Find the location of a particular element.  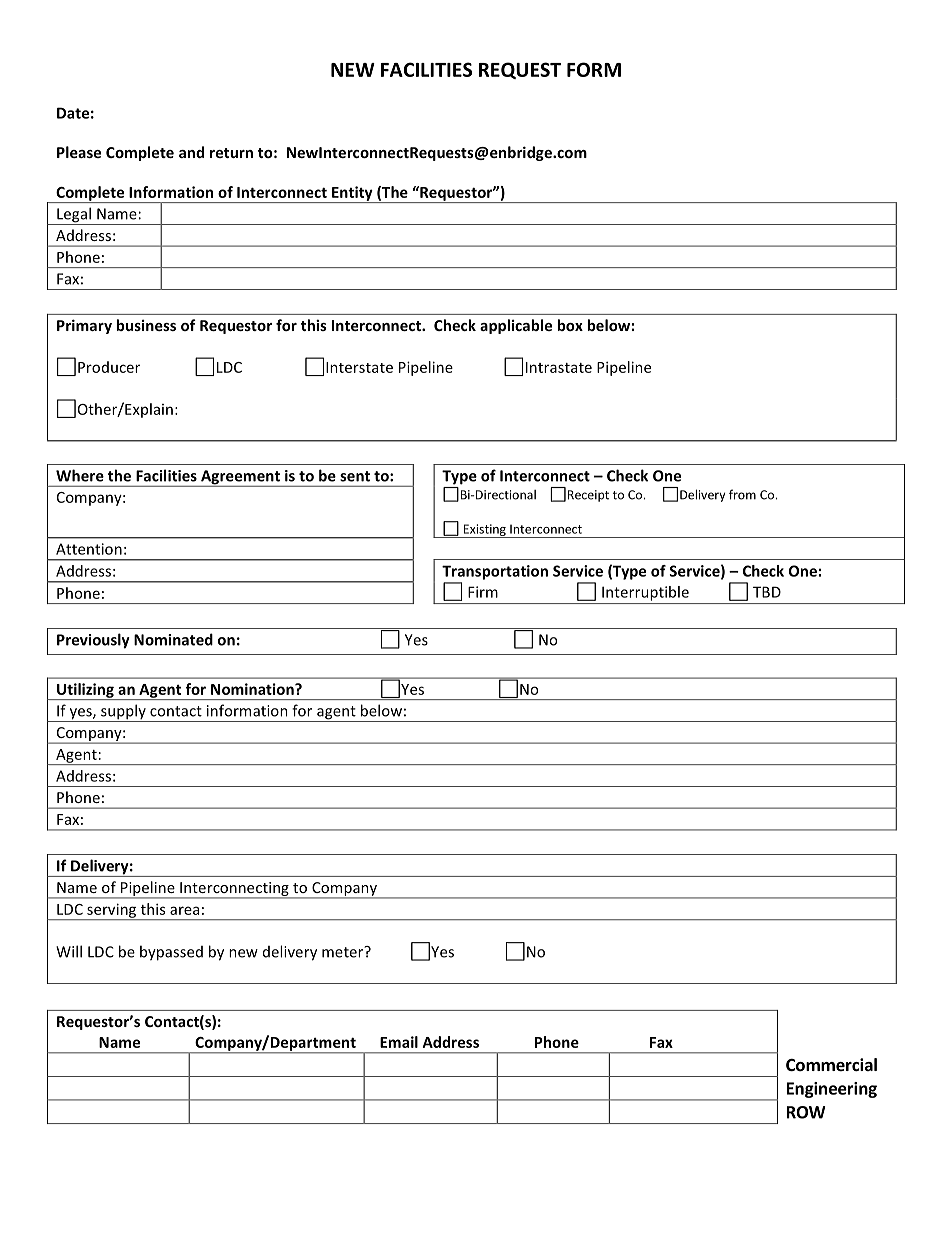

Entity is located at coordinates (352, 194).
